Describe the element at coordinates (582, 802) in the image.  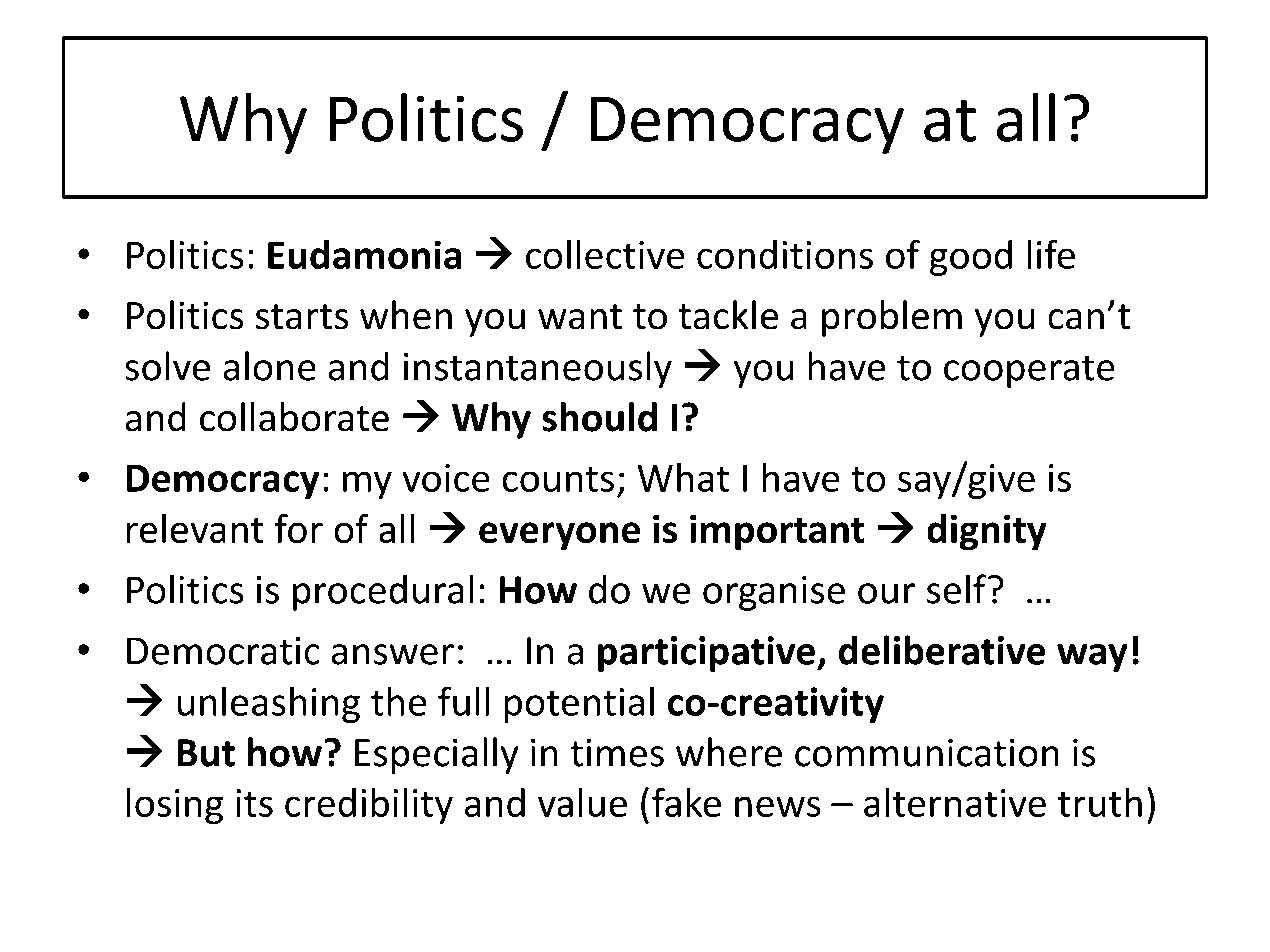
I see `value` at that location.
